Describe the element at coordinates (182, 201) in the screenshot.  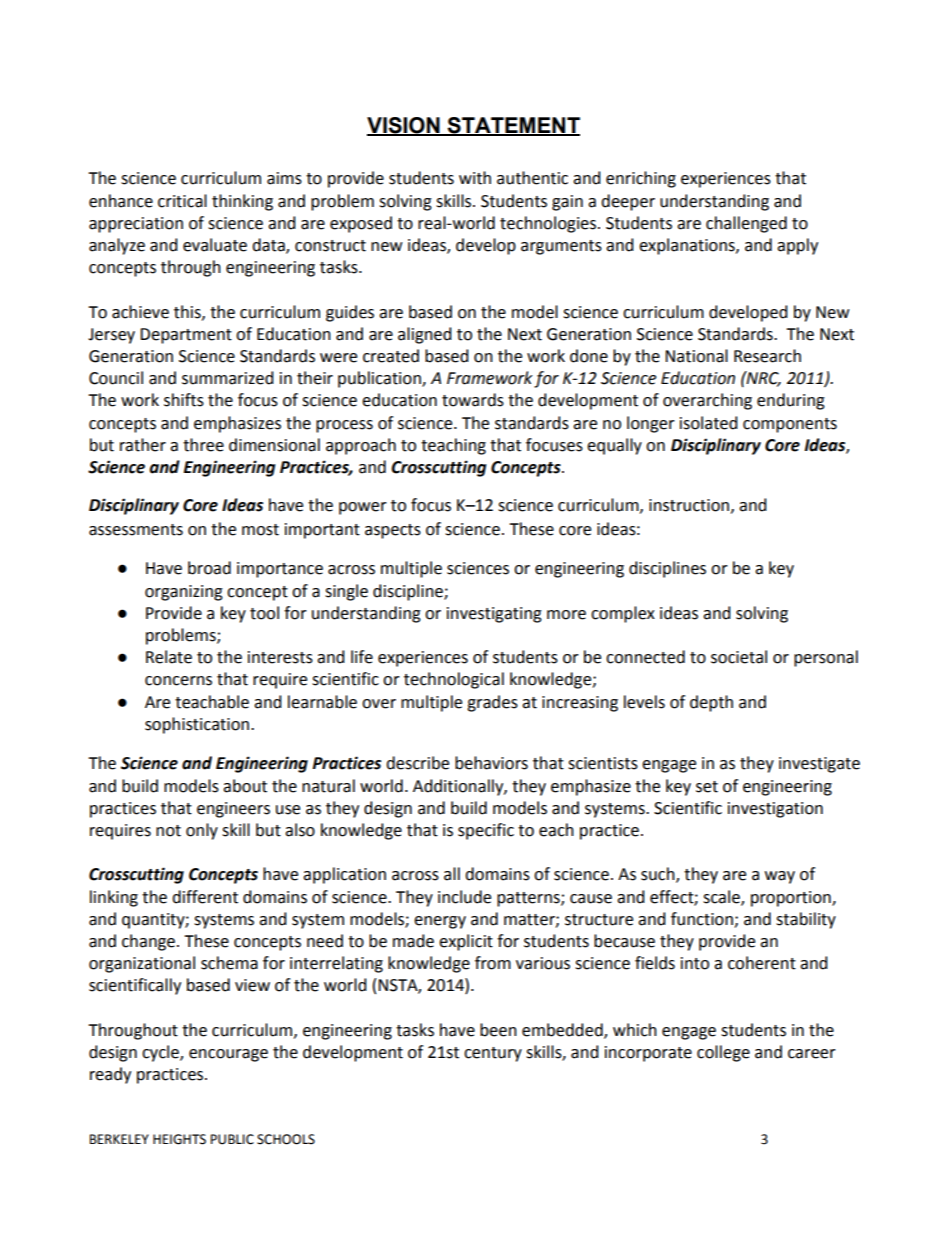
I see `critical` at that location.
